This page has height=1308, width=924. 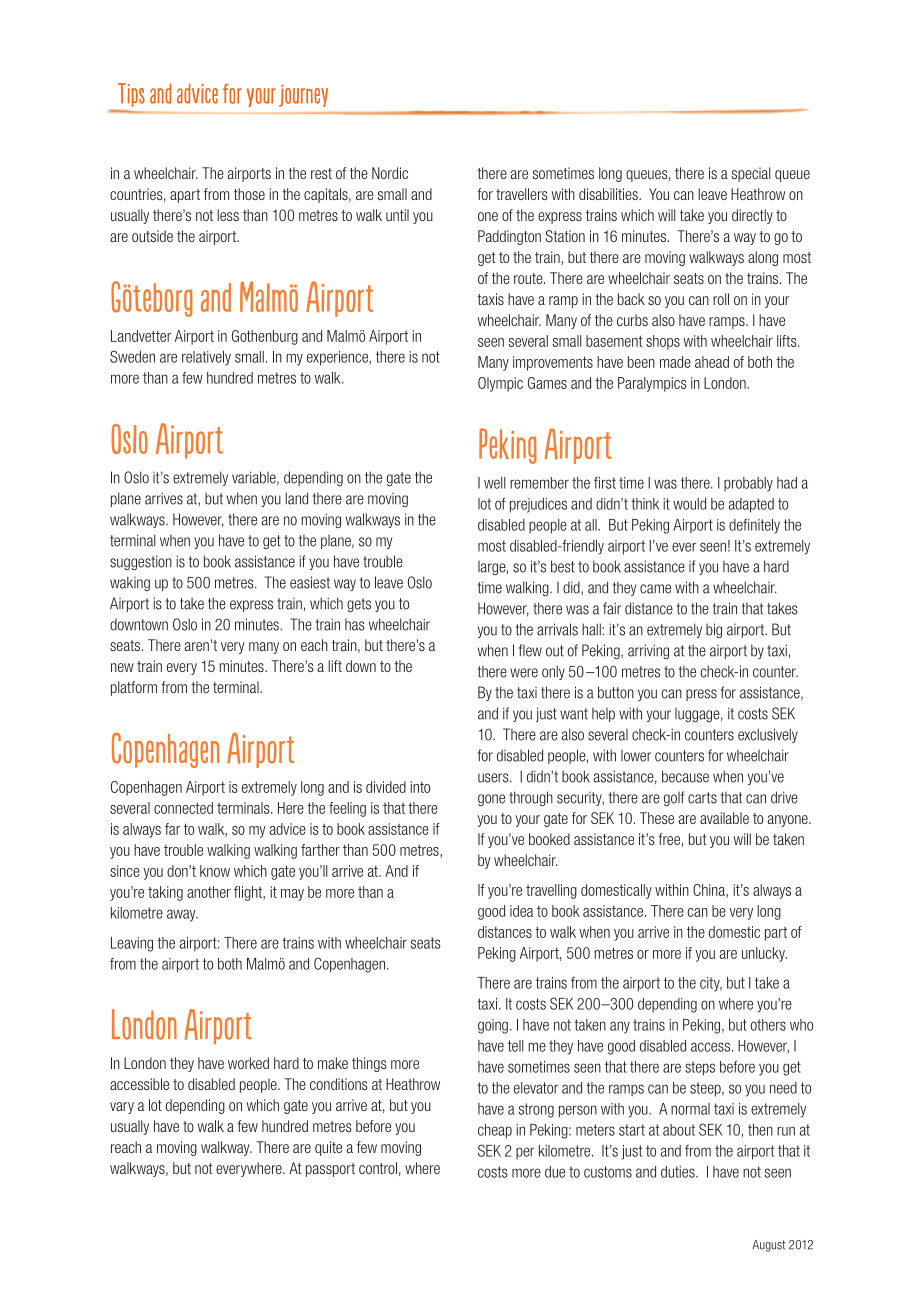 I want to click on platform, so click(x=134, y=688).
